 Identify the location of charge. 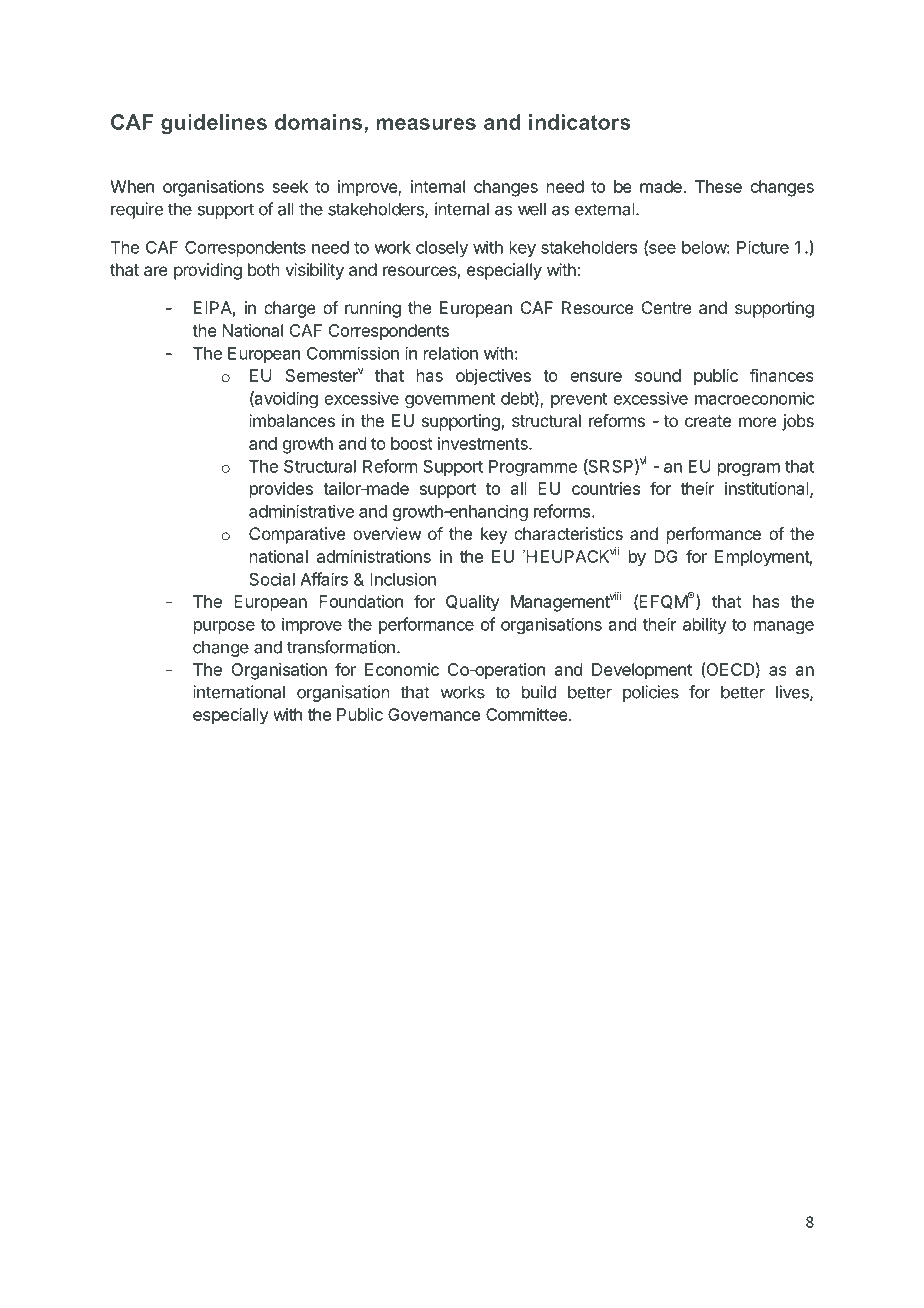
(290, 309).
